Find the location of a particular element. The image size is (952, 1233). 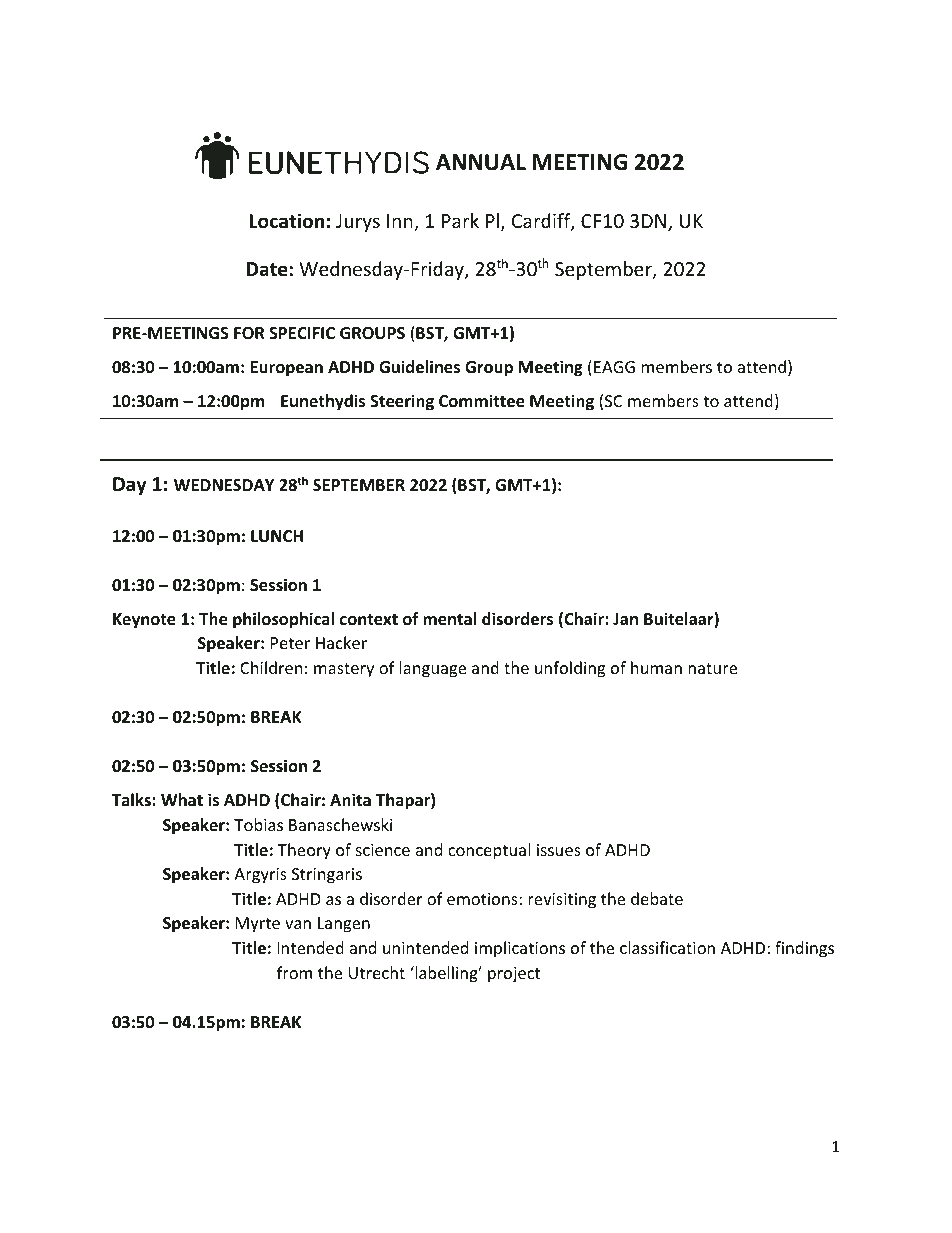

Location is located at coordinates (286, 221).
